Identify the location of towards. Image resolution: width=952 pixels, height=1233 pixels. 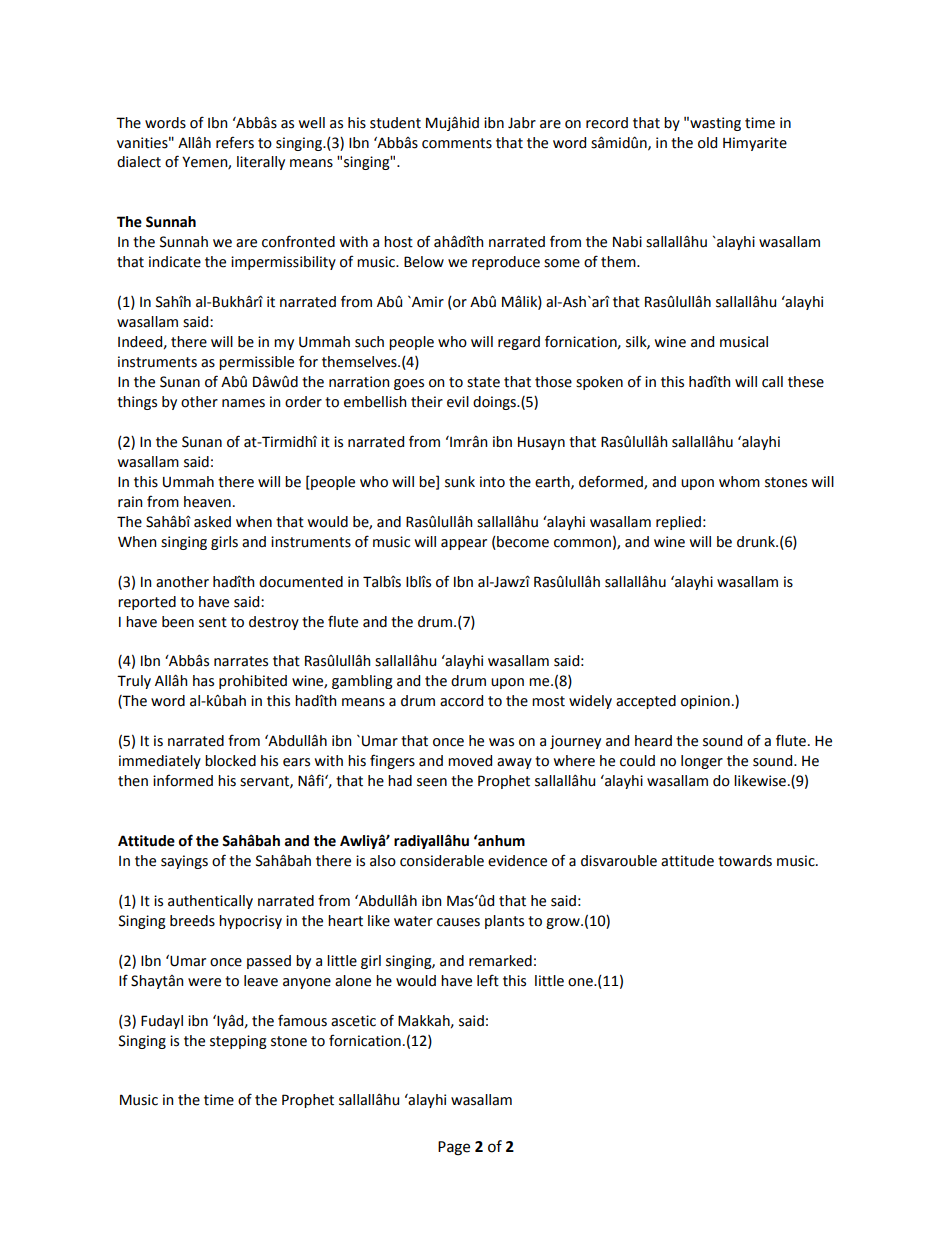
(745, 861).
